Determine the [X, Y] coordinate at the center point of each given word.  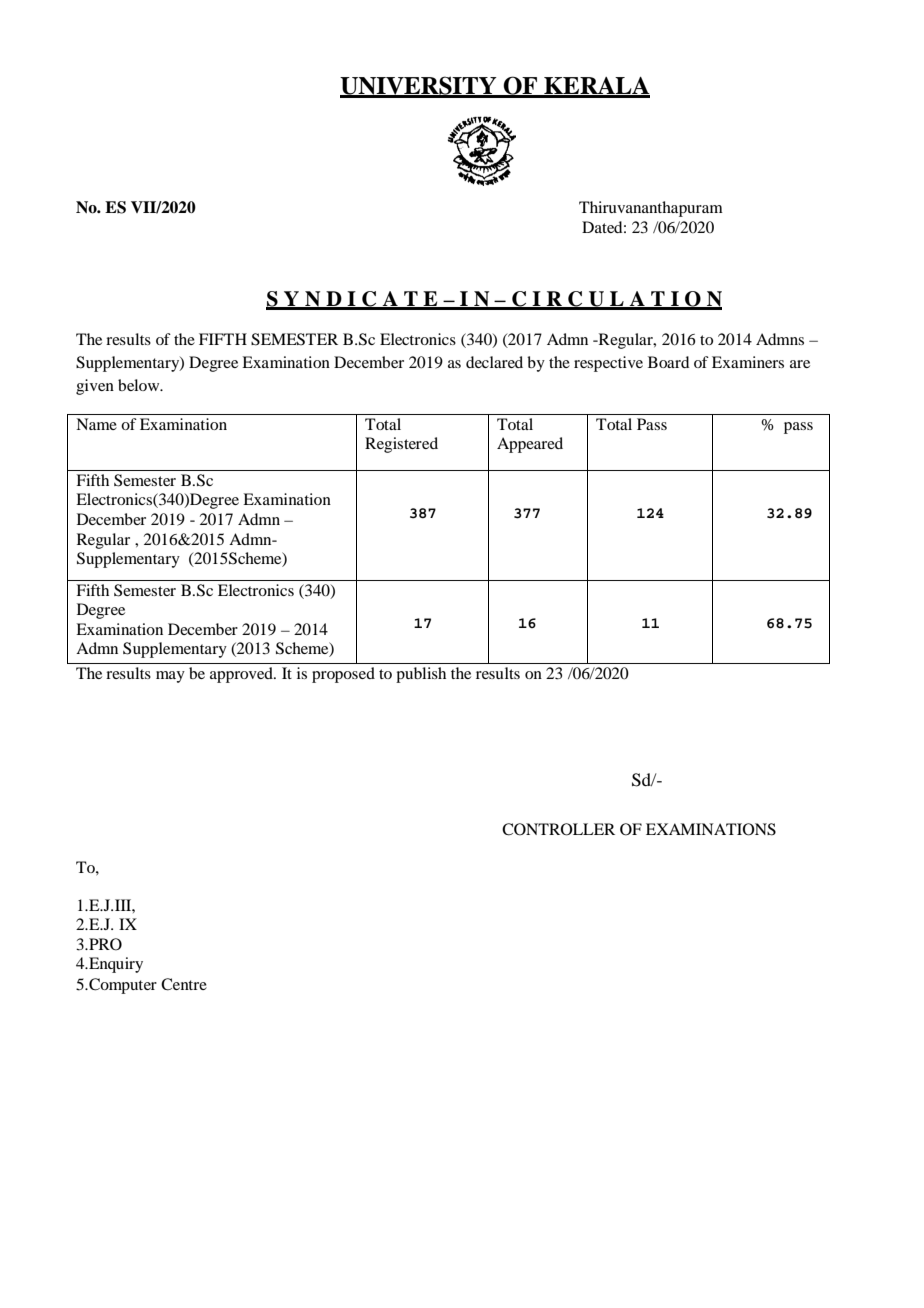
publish [421, 675]
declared [494, 362]
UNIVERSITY [419, 86]
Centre [184, 984]
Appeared [530, 445]
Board [668, 362]
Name [96, 424]
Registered [401, 445]
